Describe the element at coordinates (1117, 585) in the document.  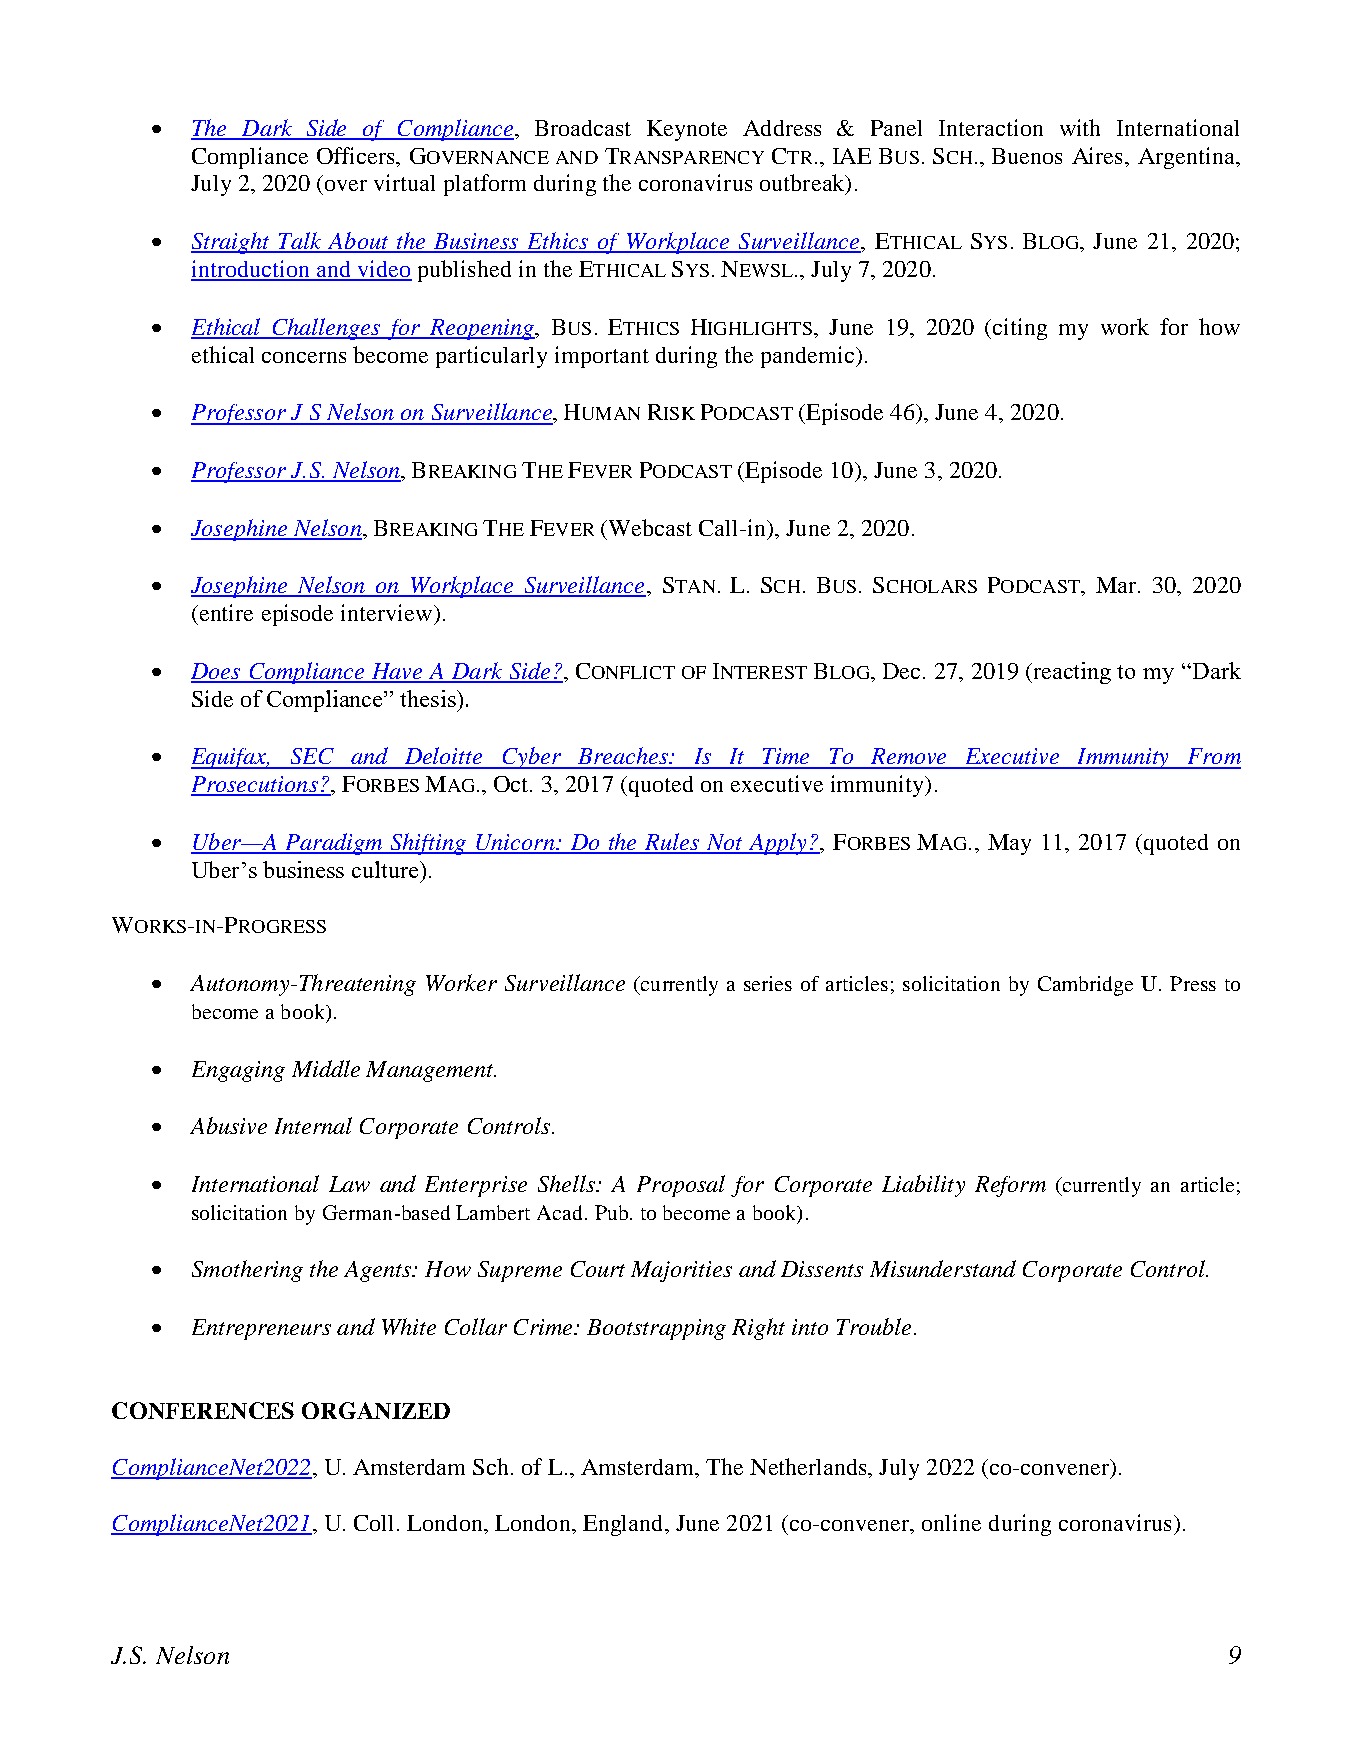
I see `Mar` at that location.
